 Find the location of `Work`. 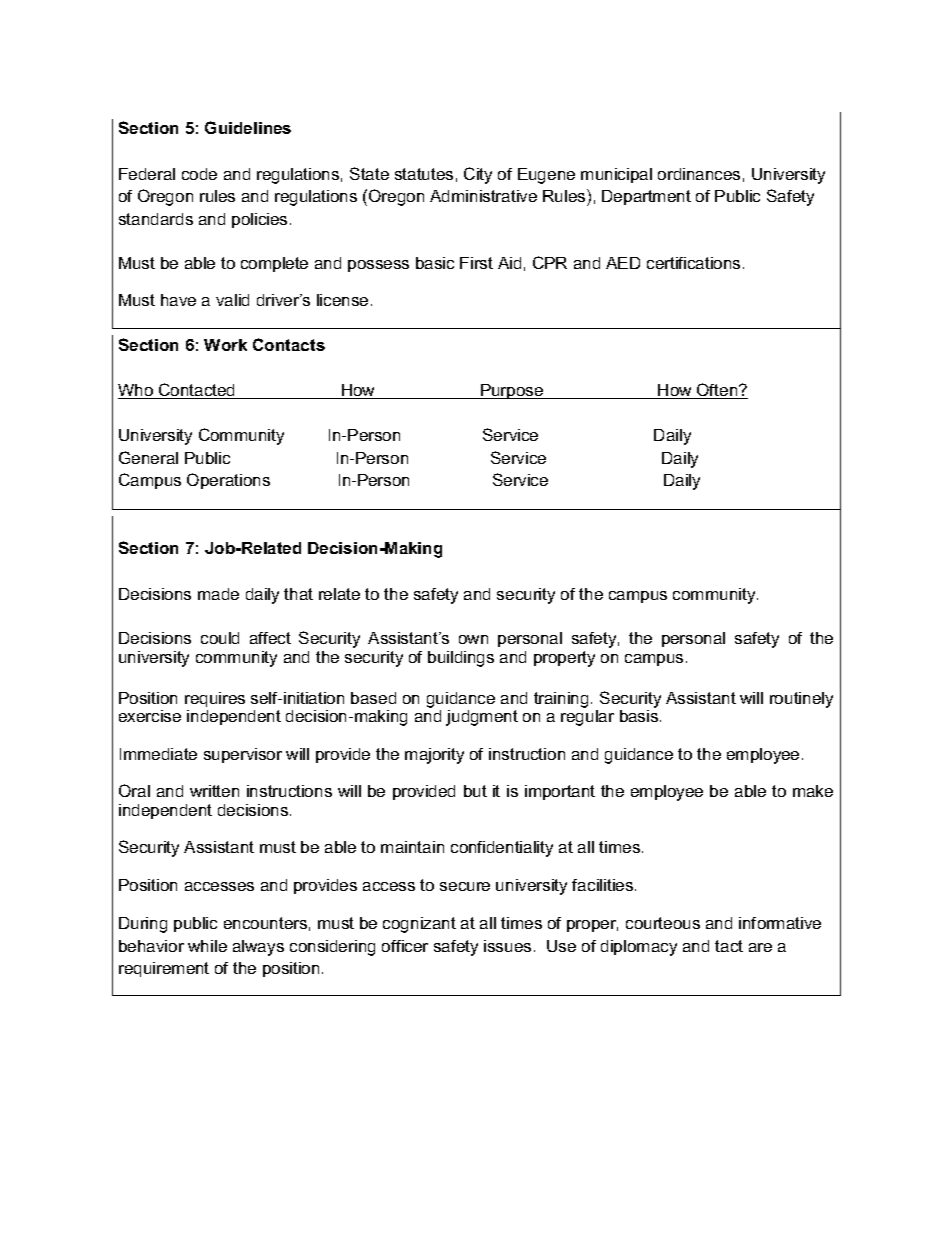

Work is located at coordinates (225, 345).
